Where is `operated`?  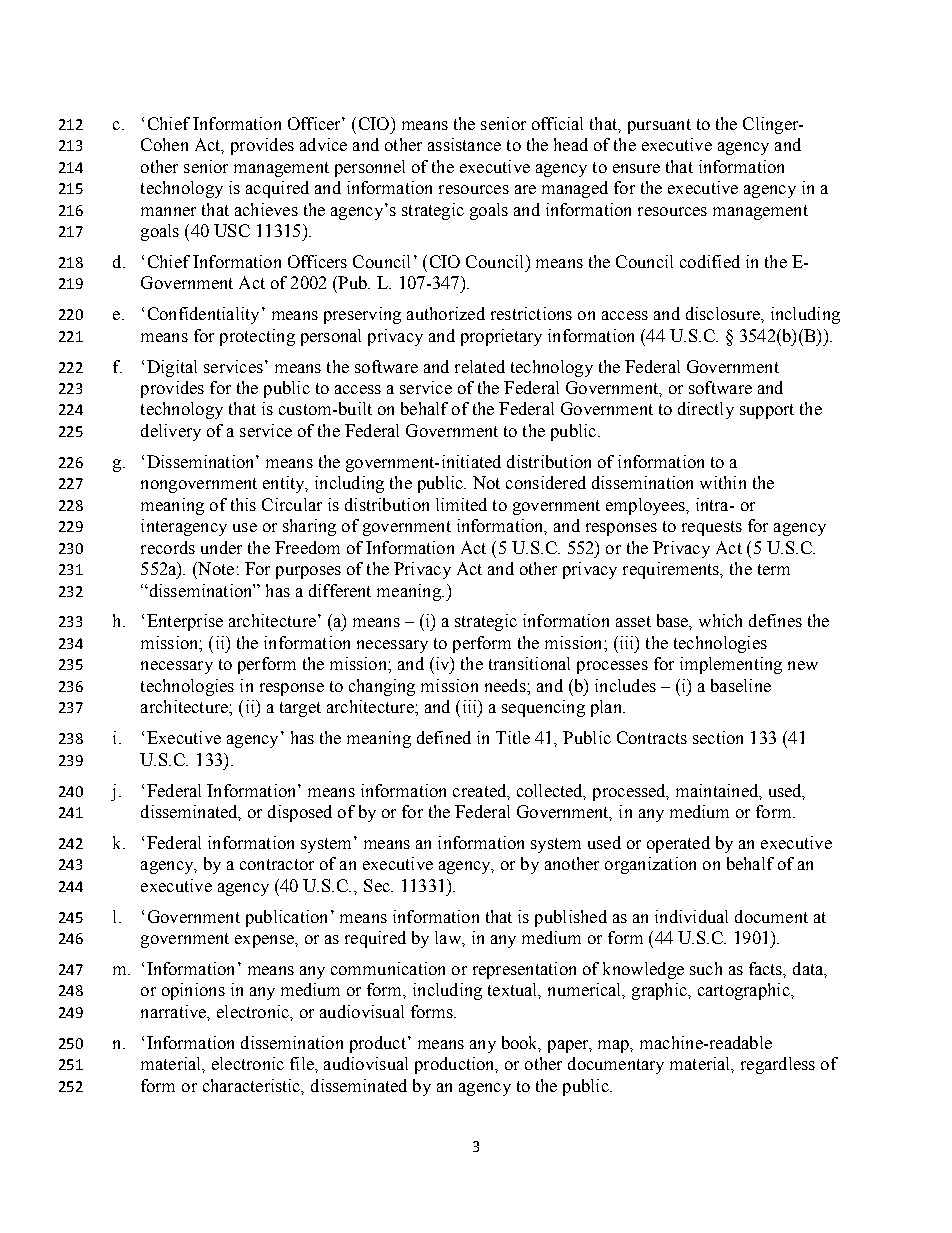
operated is located at coordinates (678, 844).
